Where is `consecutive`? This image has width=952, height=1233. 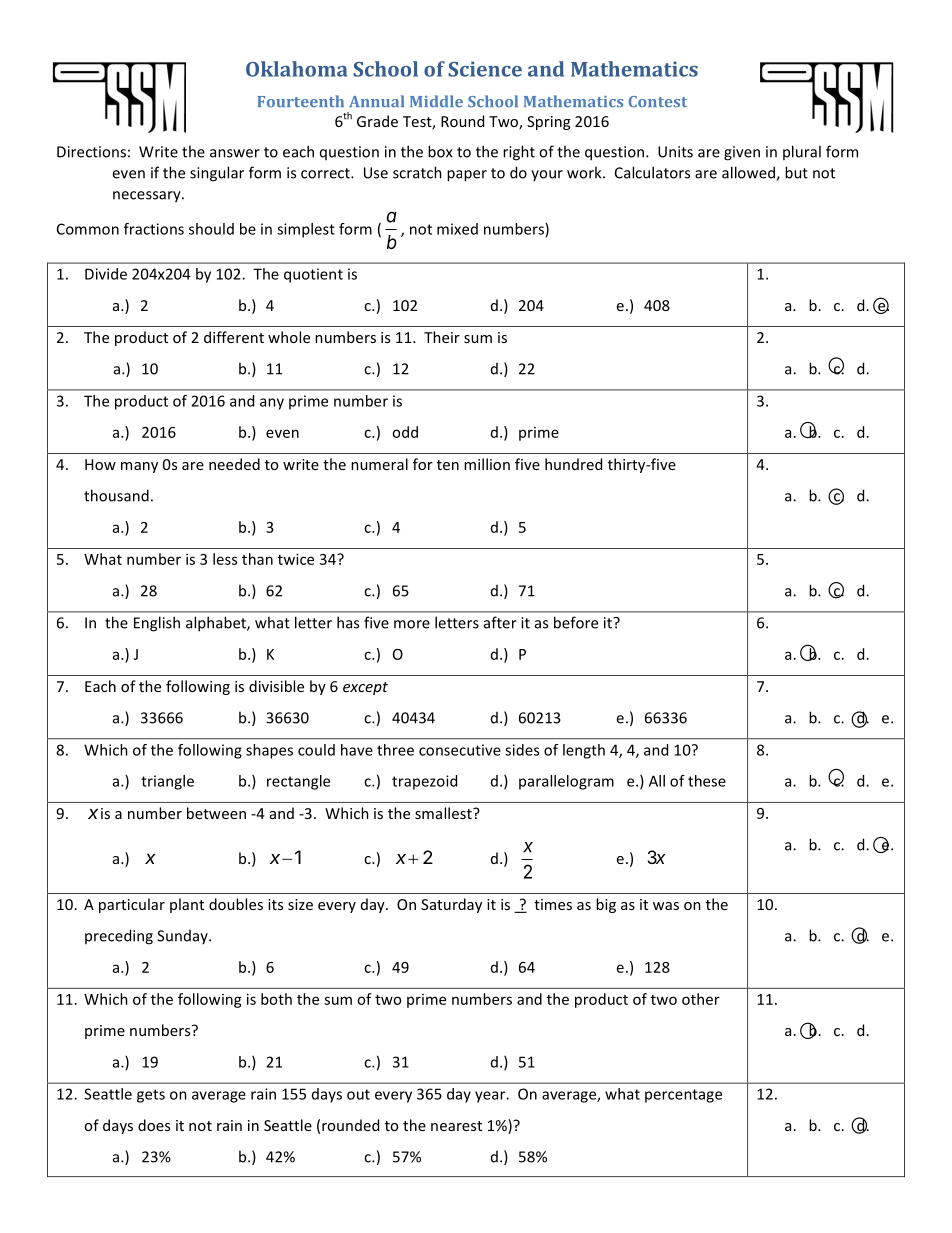 consecutive is located at coordinates (460, 750).
